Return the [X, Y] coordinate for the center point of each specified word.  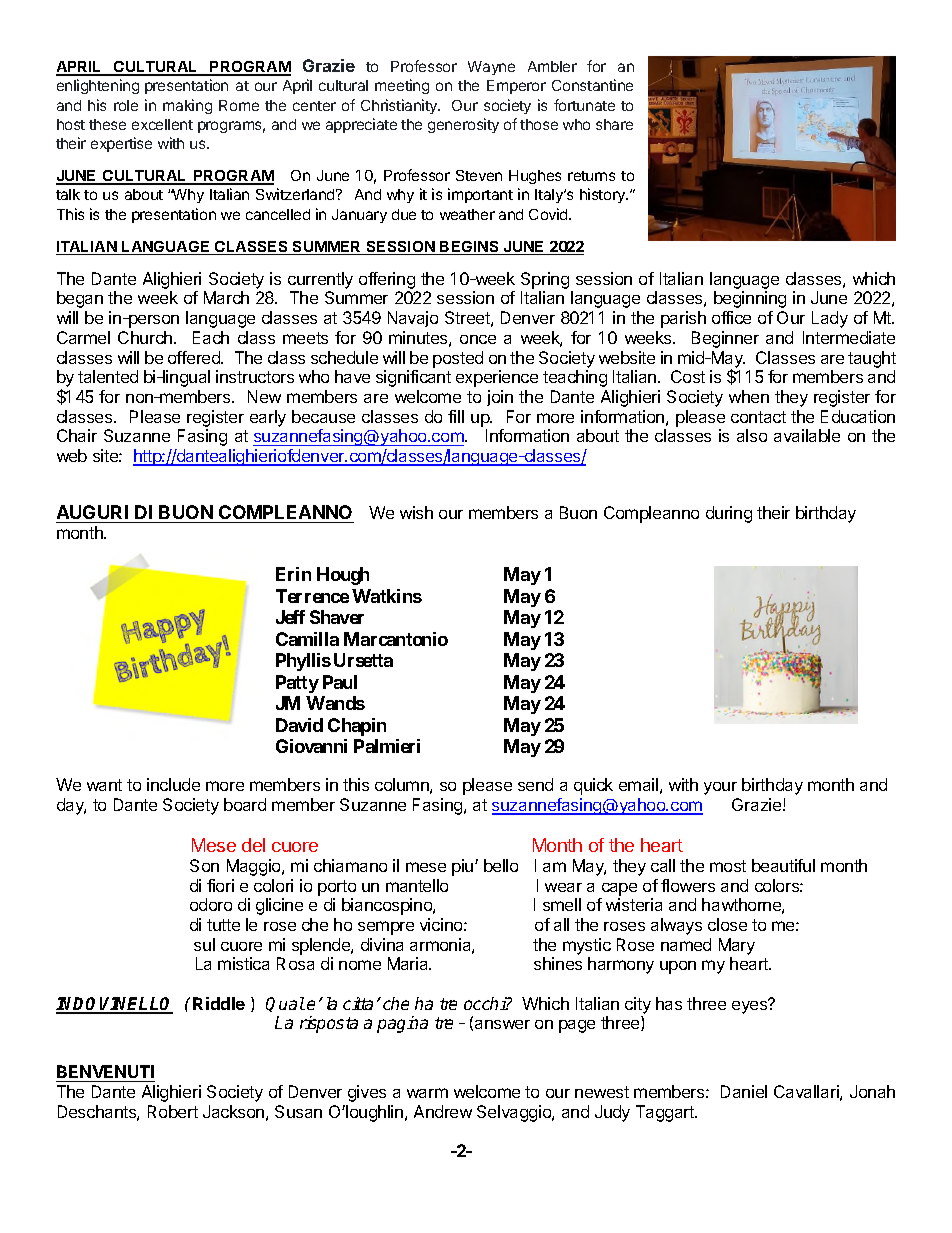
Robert [173, 1111]
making [187, 106]
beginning [750, 299]
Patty [297, 684]
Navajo [413, 319]
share [614, 124]
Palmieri [387, 746]
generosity [463, 125]
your [720, 788]
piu [464, 867]
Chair [77, 435]
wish [416, 512]
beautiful [783, 865]
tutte [223, 925]
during [729, 514]
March [226, 297]
